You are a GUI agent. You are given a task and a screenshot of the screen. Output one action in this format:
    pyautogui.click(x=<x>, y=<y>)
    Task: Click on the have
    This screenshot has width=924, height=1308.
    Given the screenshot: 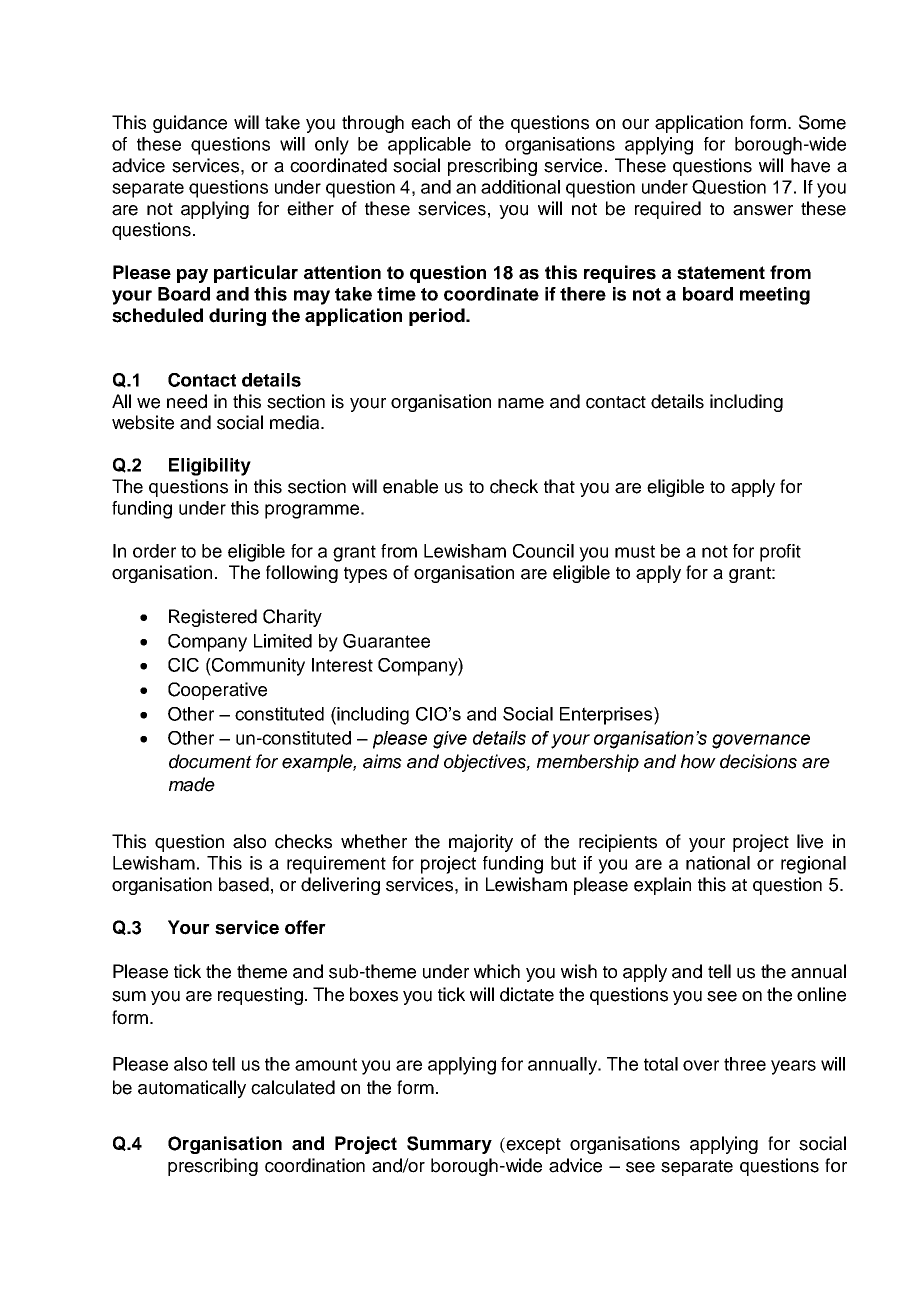 What is the action you would take?
    pyautogui.click(x=810, y=165)
